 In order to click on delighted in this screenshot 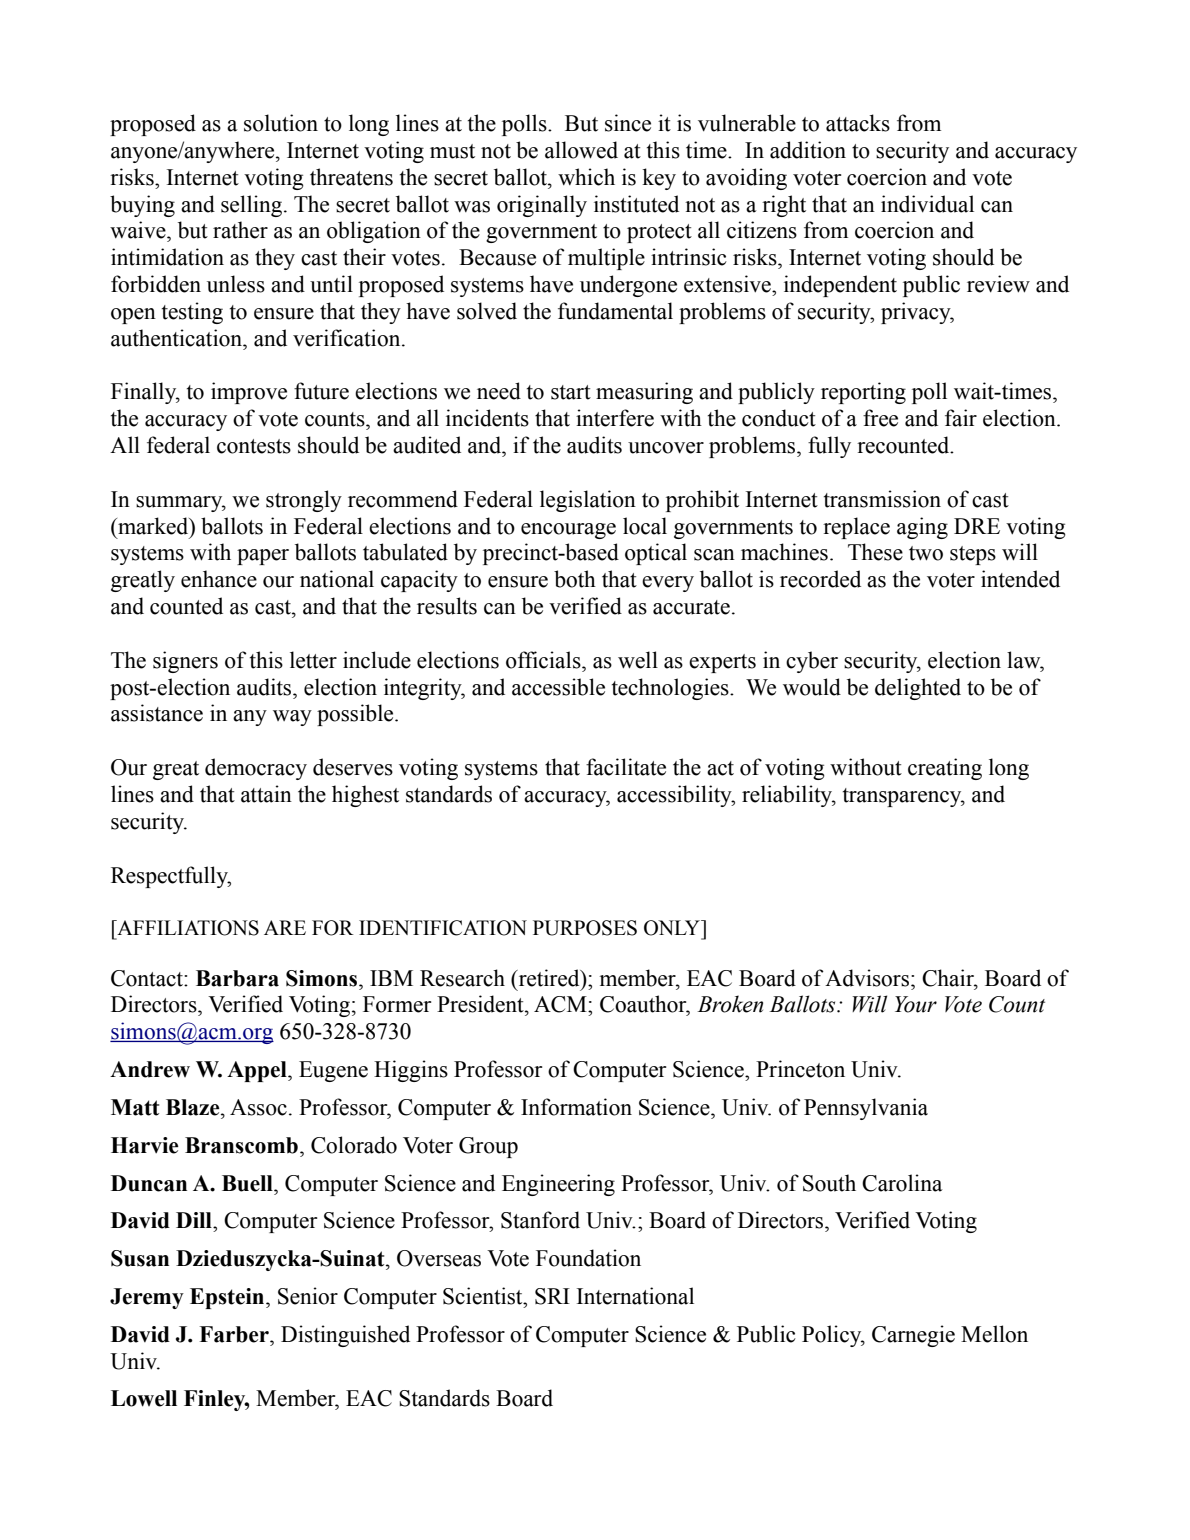, I will do `click(918, 689)`.
